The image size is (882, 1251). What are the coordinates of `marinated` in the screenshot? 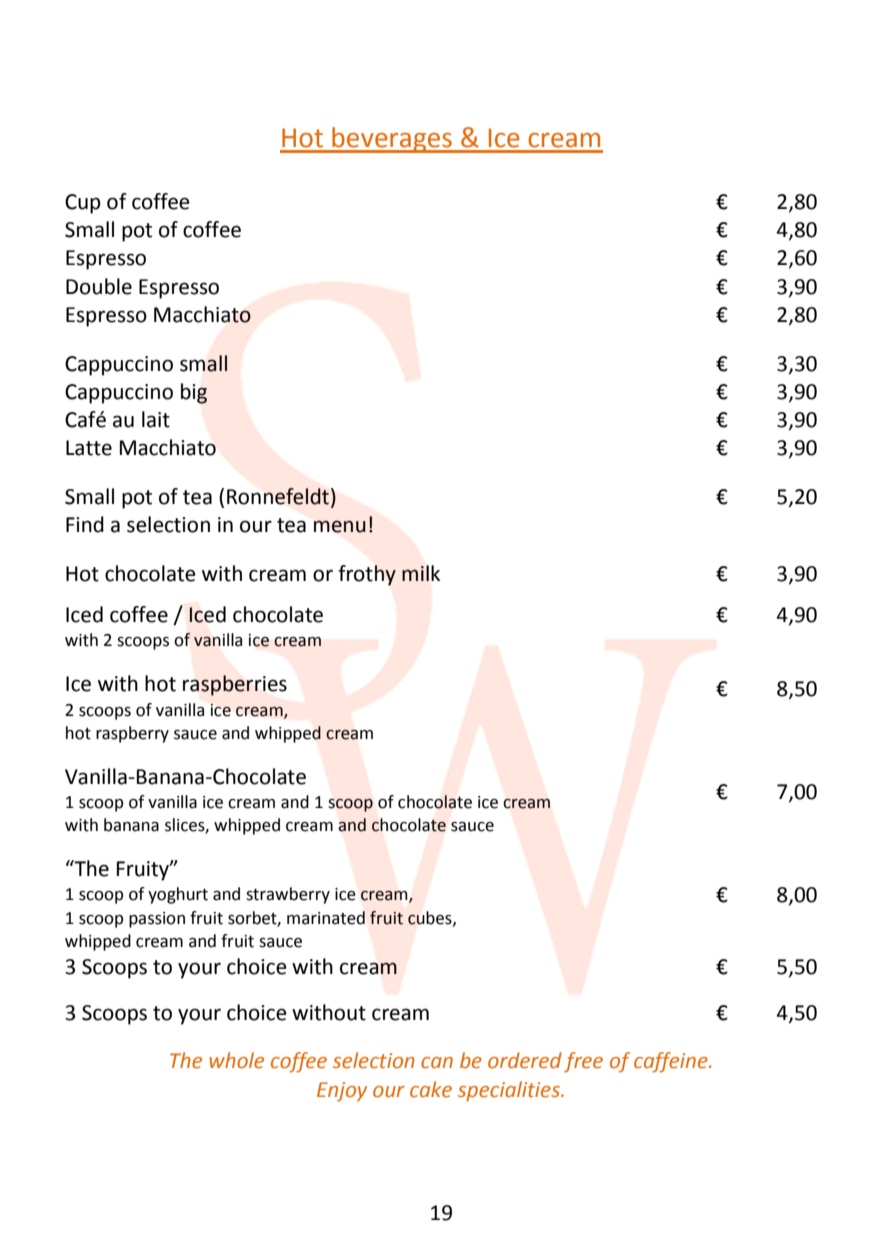 It's located at (326, 918).
